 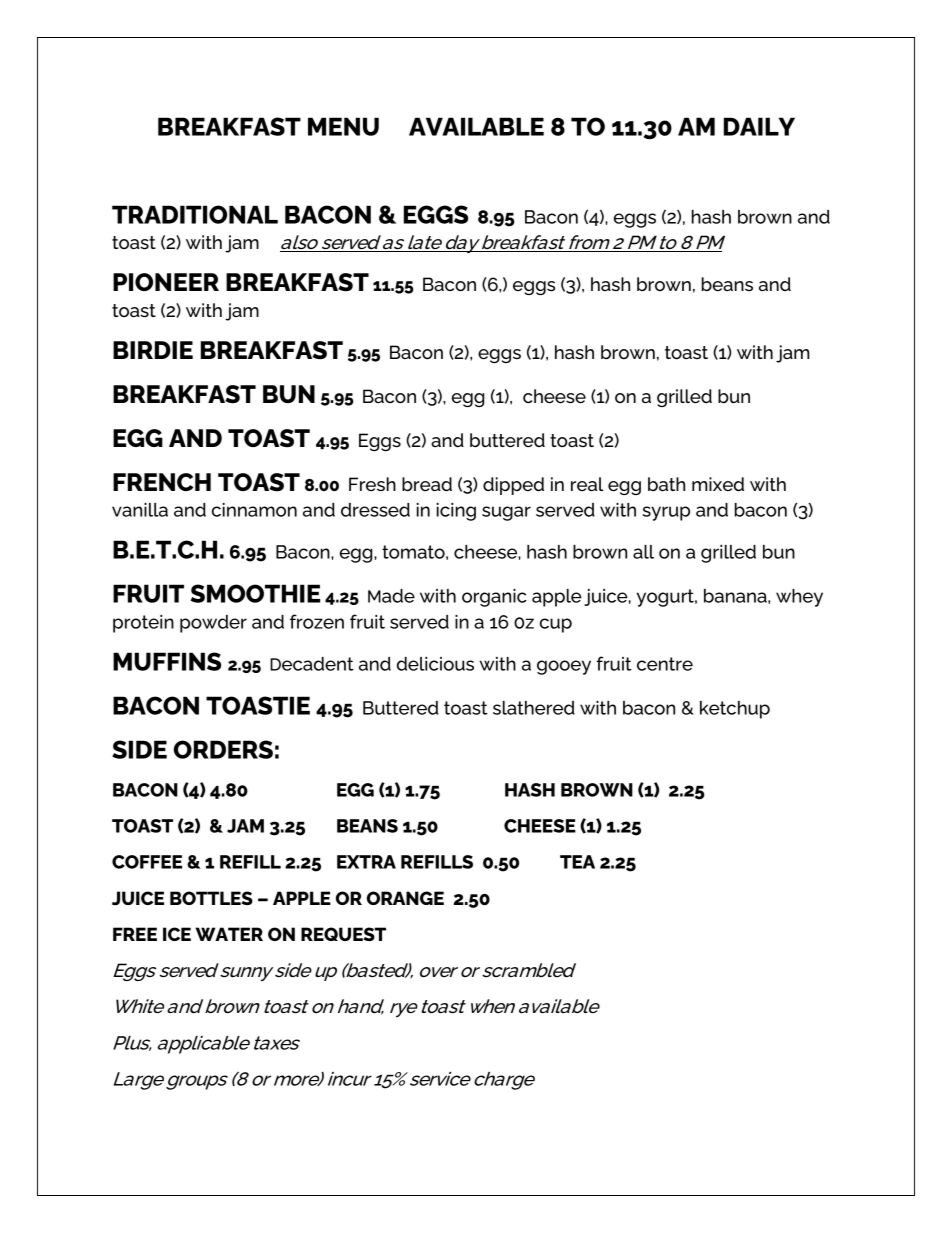 I want to click on TEA, so click(x=577, y=862).
